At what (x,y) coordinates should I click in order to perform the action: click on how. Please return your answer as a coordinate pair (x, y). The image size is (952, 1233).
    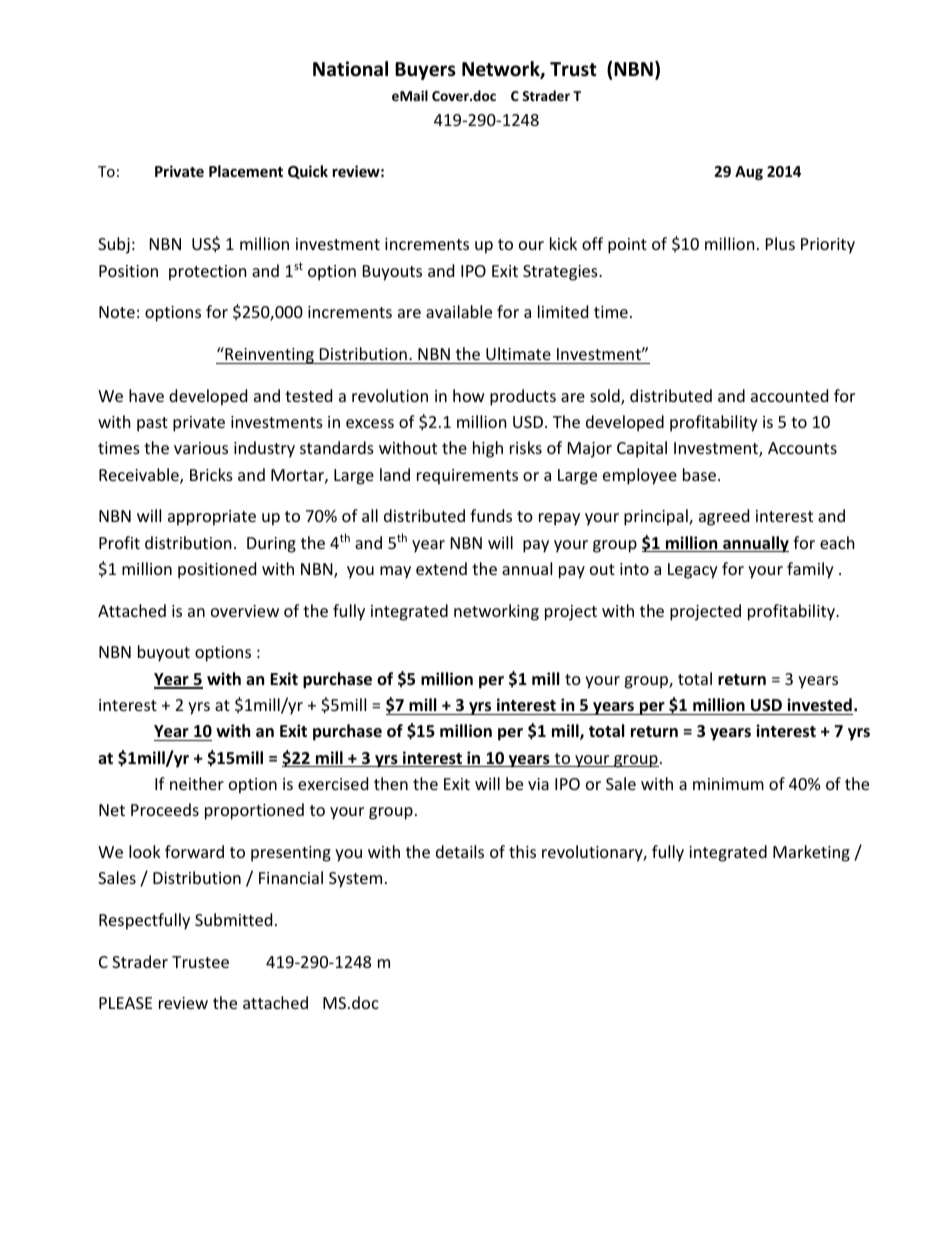
    Looking at the image, I should click on (469, 395).
